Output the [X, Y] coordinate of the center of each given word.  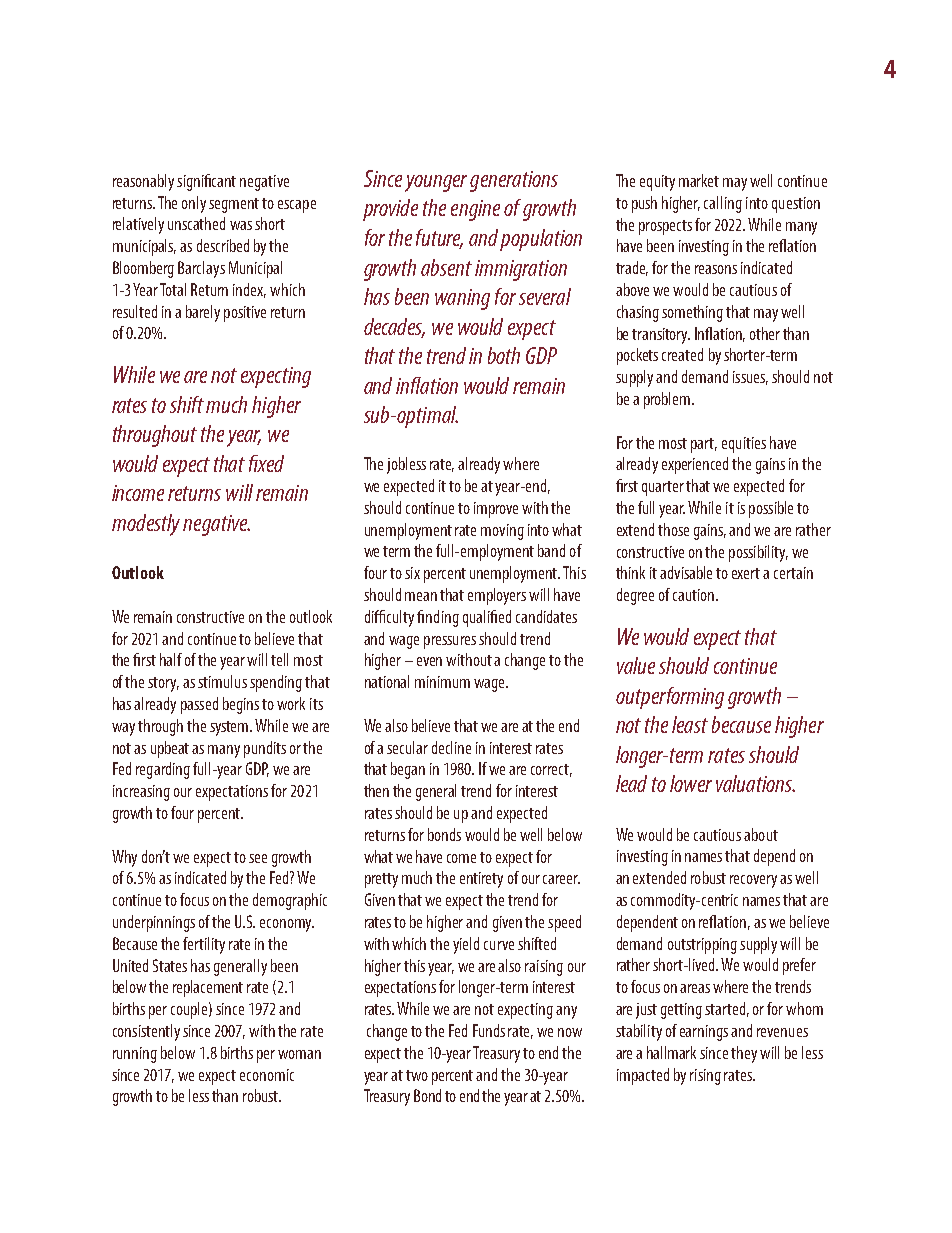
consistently [146, 1032]
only [194, 204]
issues [750, 378]
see [258, 858]
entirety [481, 880]
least [690, 724]
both [504, 355]
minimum [442, 682]
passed [199, 705]
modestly [146, 525]
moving [502, 532]
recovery [753, 881]
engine [475, 210]
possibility [758, 553]
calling [723, 204]
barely [203, 313]
